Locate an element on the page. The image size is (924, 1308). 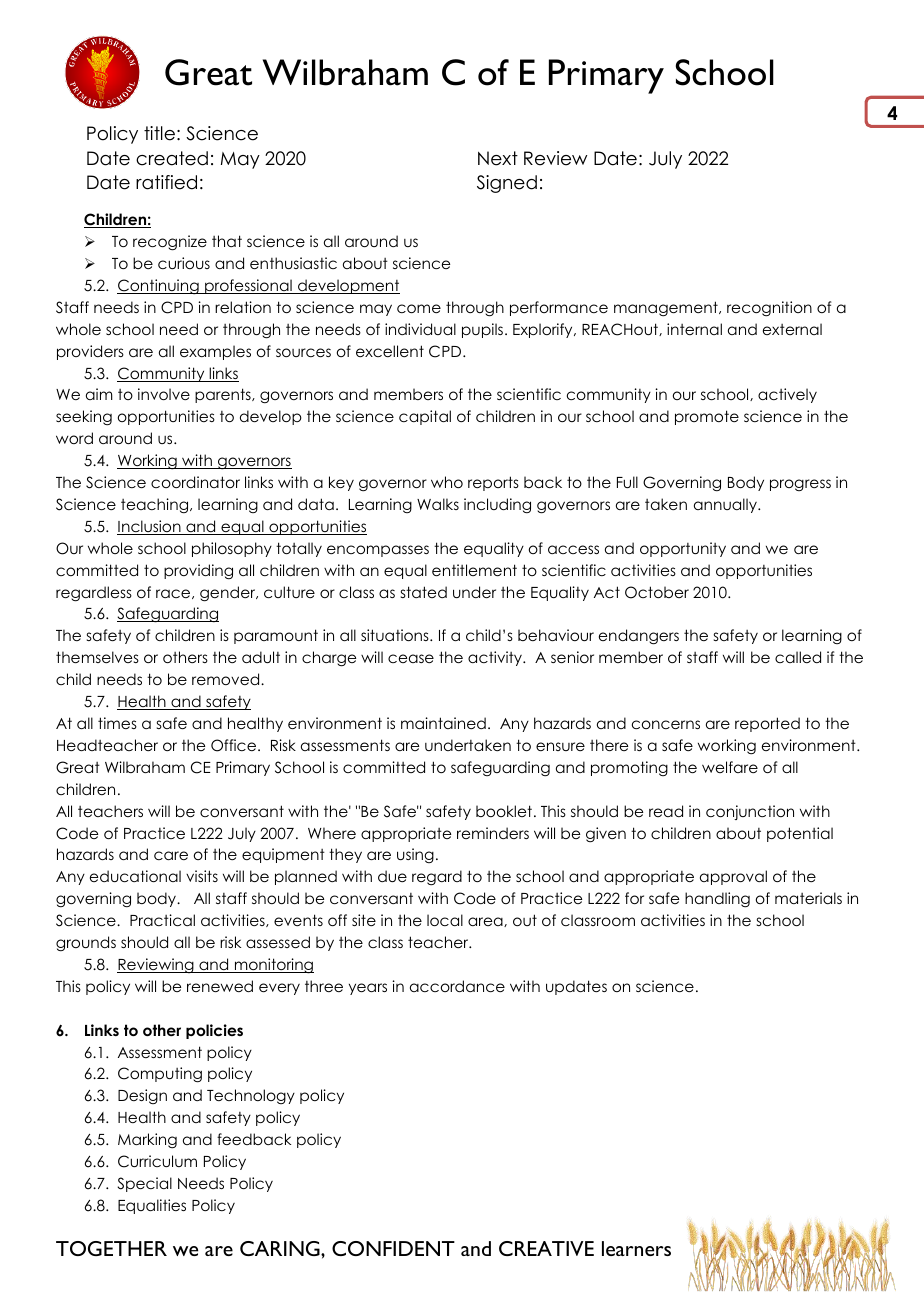
annually is located at coordinates (726, 505).
